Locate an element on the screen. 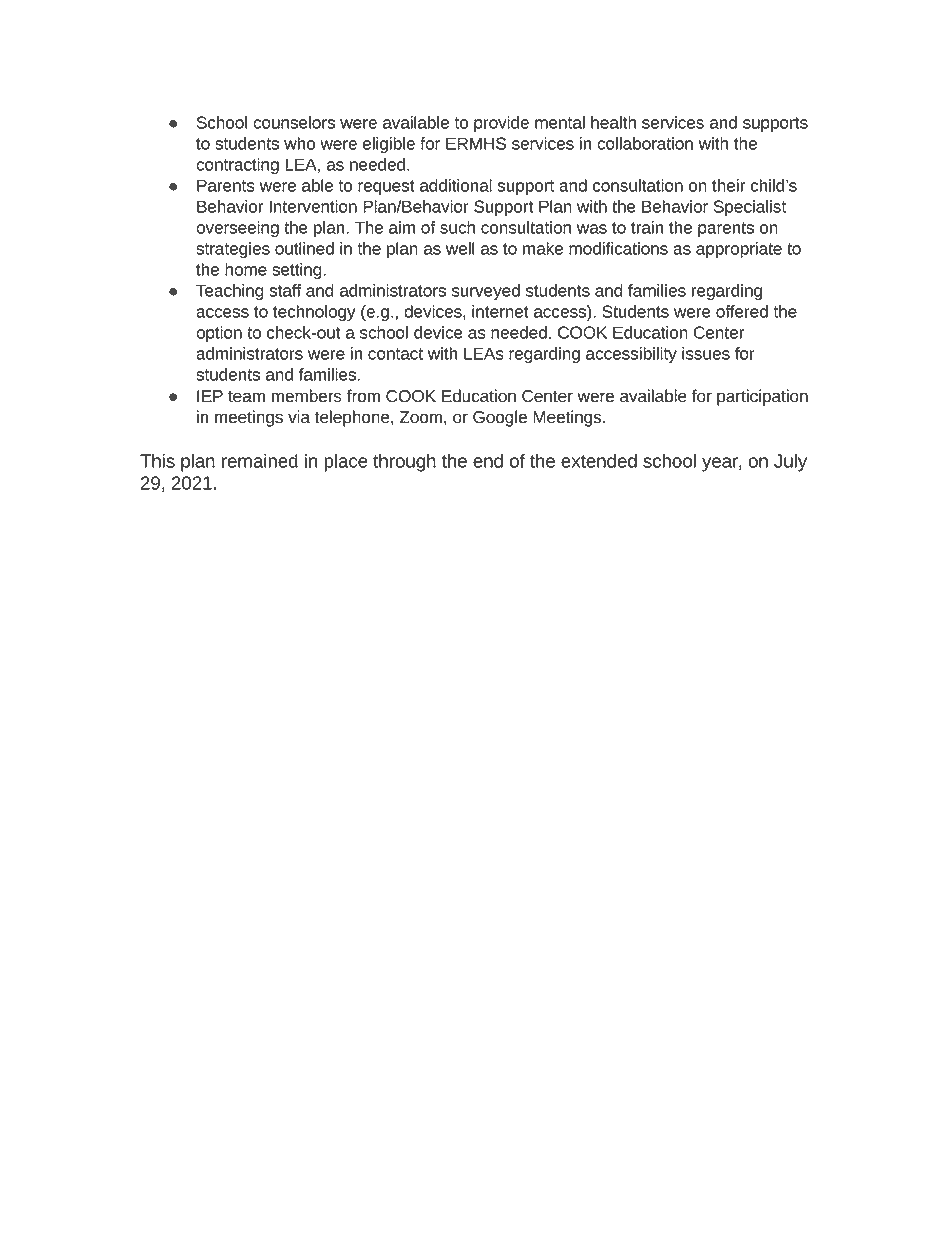 The width and height of the screenshot is (952, 1233). issues is located at coordinates (706, 353).
